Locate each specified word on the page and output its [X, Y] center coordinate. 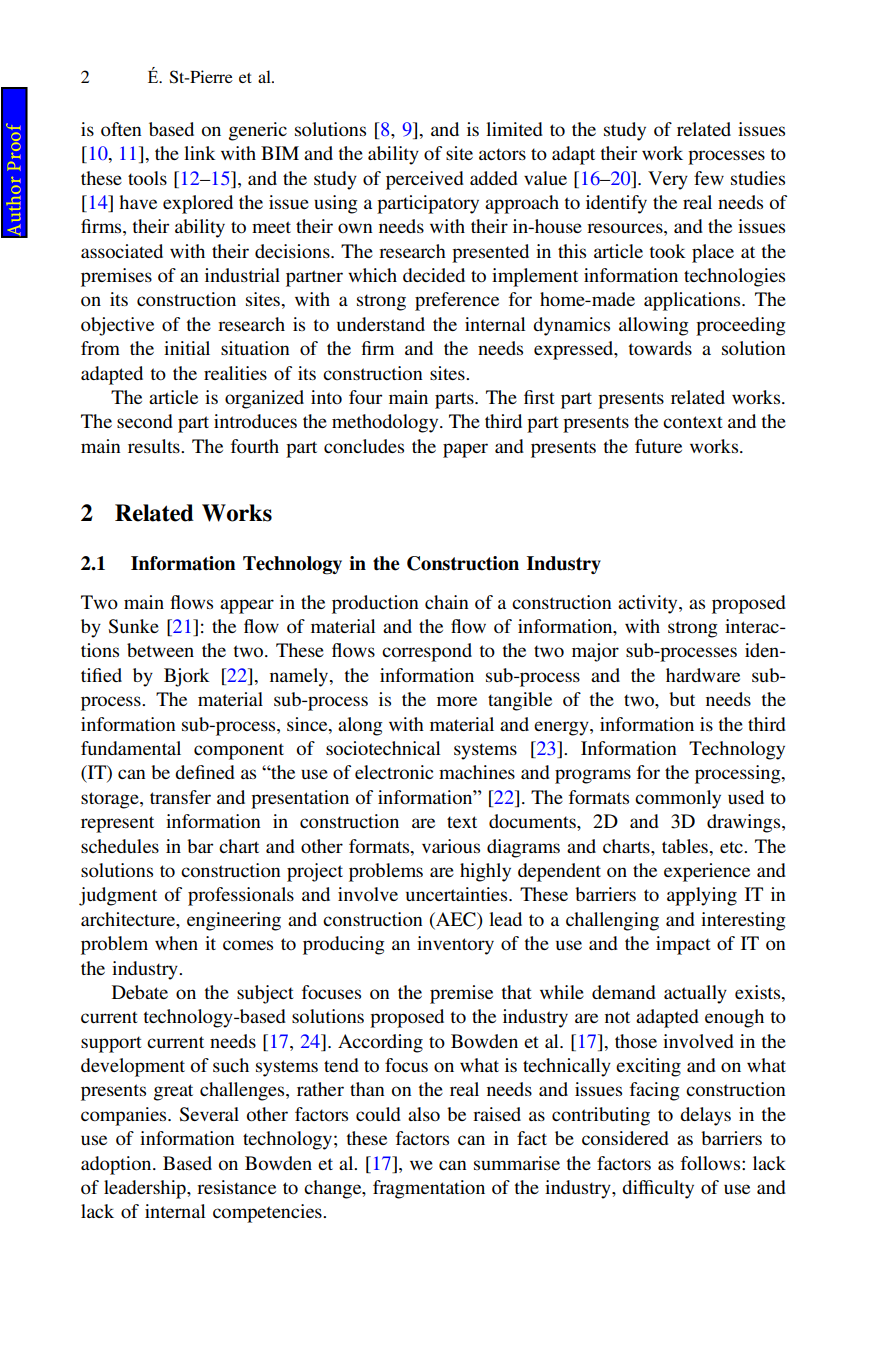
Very [668, 180]
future [658, 446]
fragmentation [429, 1189]
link [200, 153]
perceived [425, 180]
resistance [236, 1187]
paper [465, 450]
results [155, 446]
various [451, 846]
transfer [180, 797]
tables [685, 846]
